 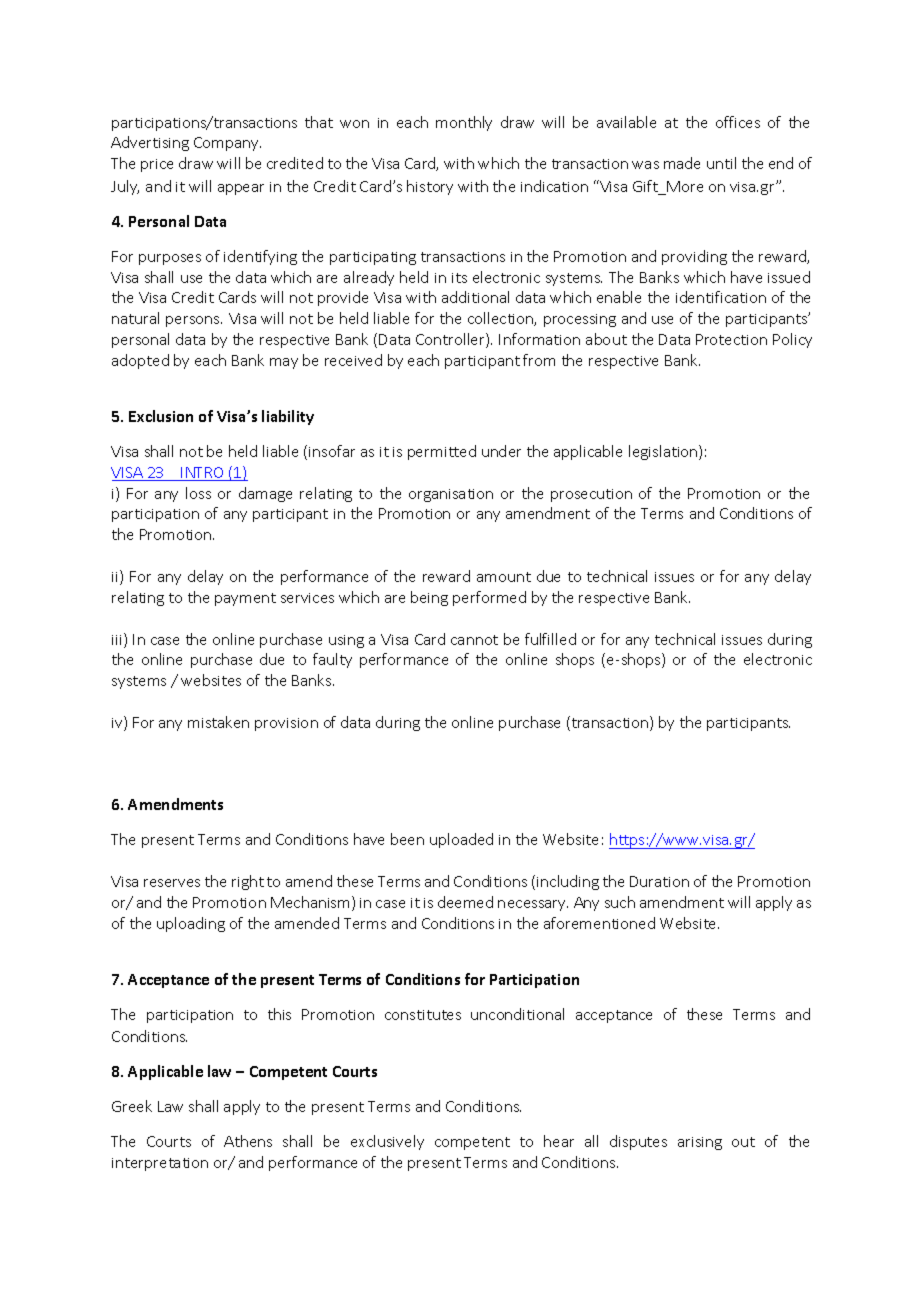 I want to click on permitted, so click(x=442, y=452).
